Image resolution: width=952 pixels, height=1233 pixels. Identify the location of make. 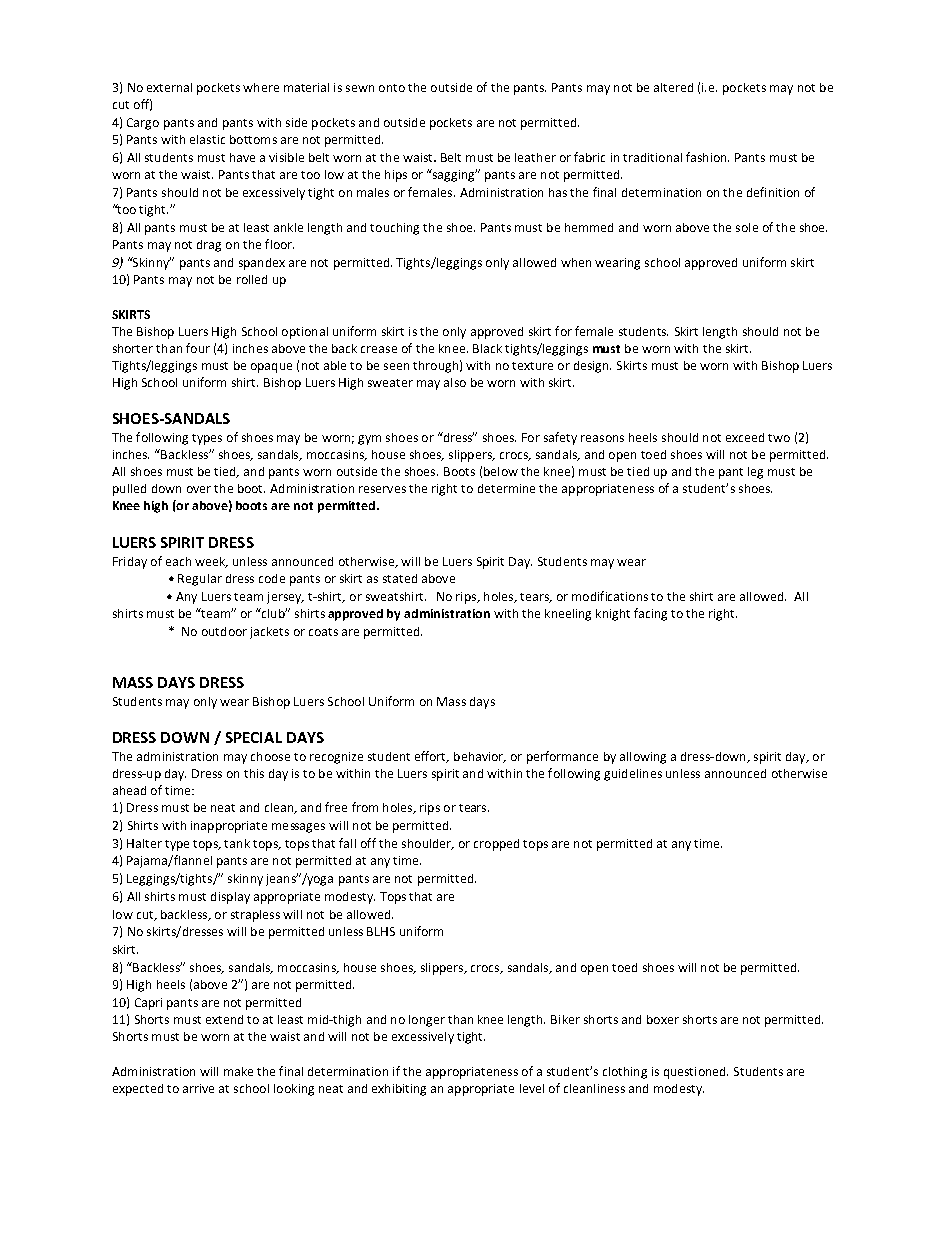
(238, 1071).
